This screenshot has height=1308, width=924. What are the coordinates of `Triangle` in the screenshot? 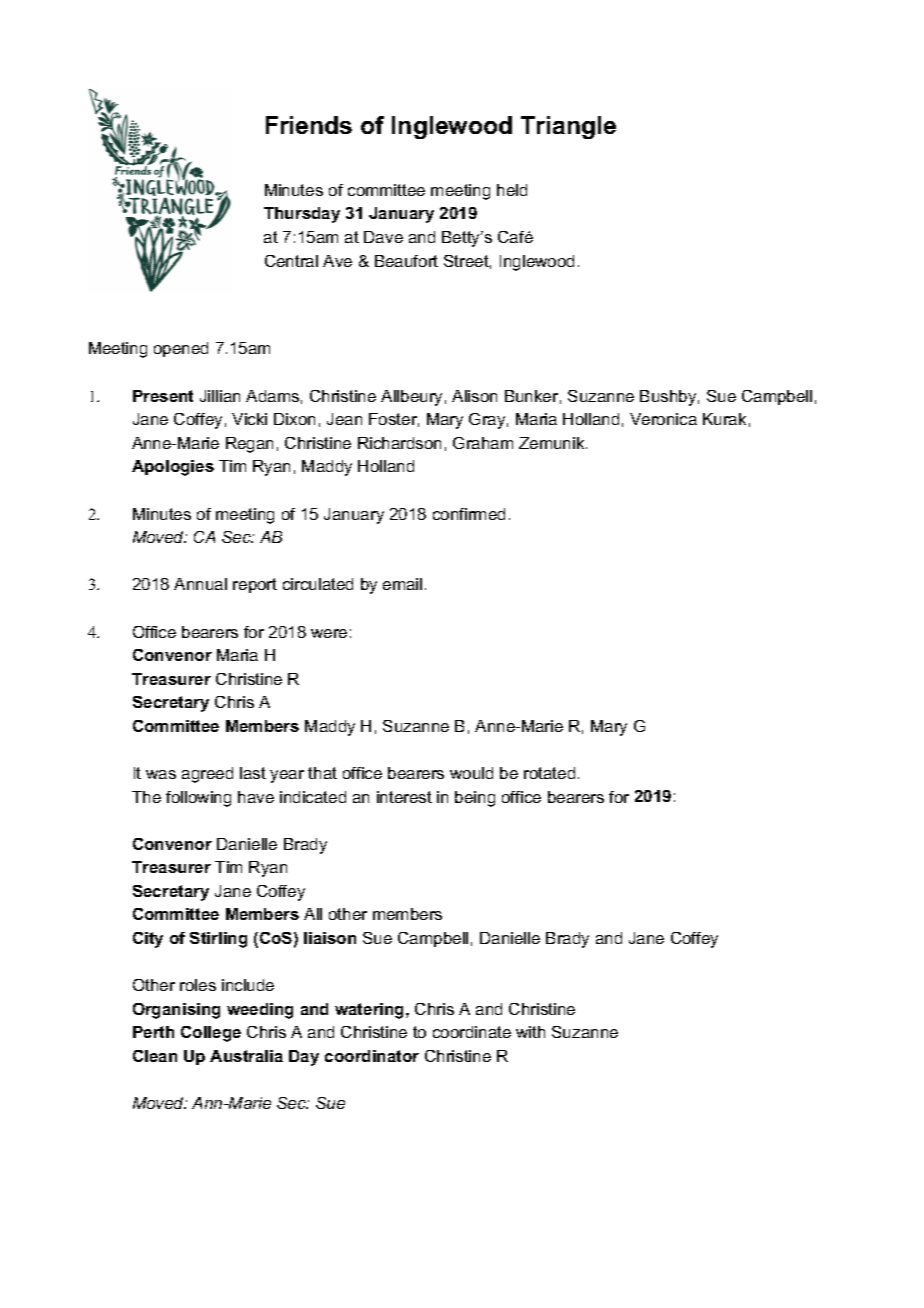 It's located at (568, 127).
